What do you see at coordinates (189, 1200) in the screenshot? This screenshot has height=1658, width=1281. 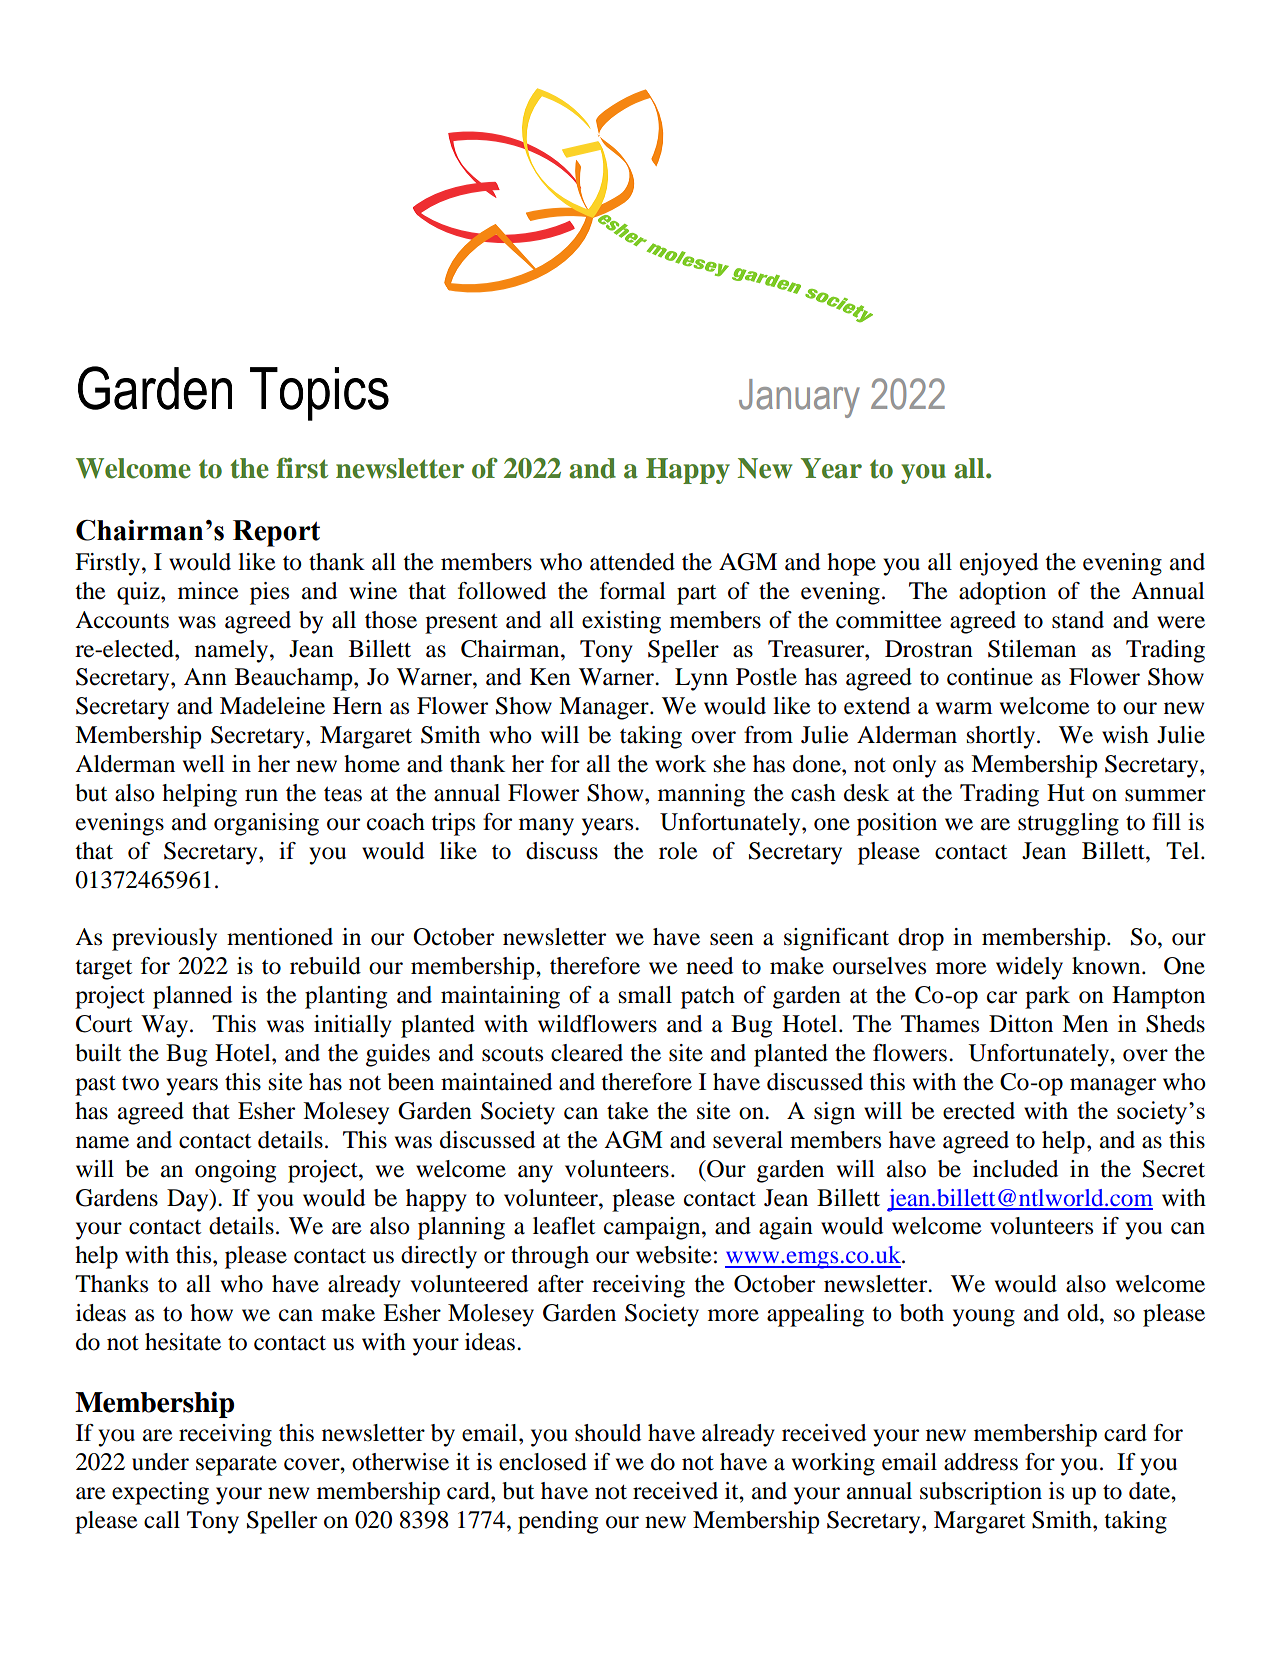 I see `Day` at bounding box center [189, 1200].
